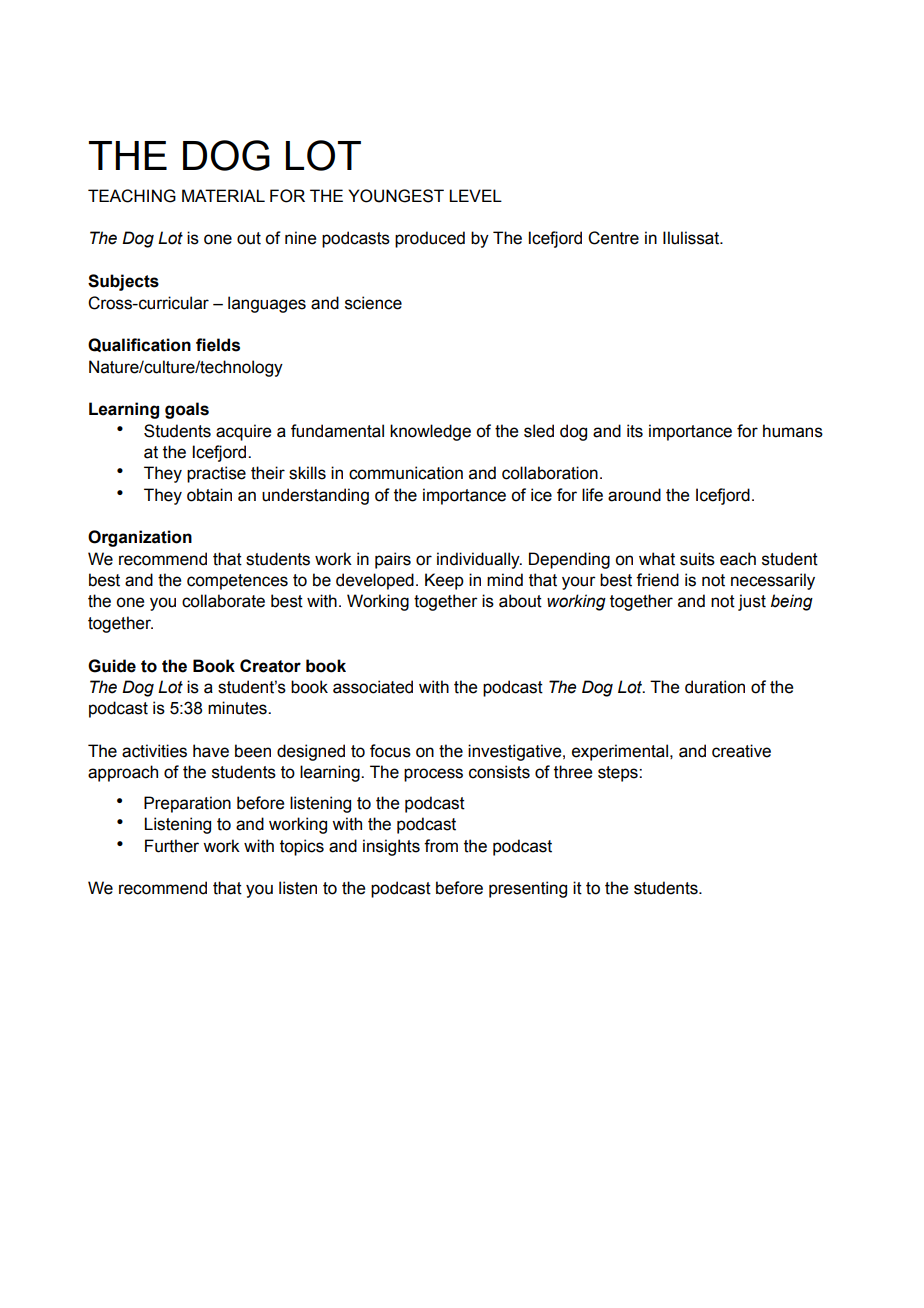 This screenshot has height=1308, width=924. What do you see at coordinates (793, 431) in the screenshot?
I see `humans` at bounding box center [793, 431].
